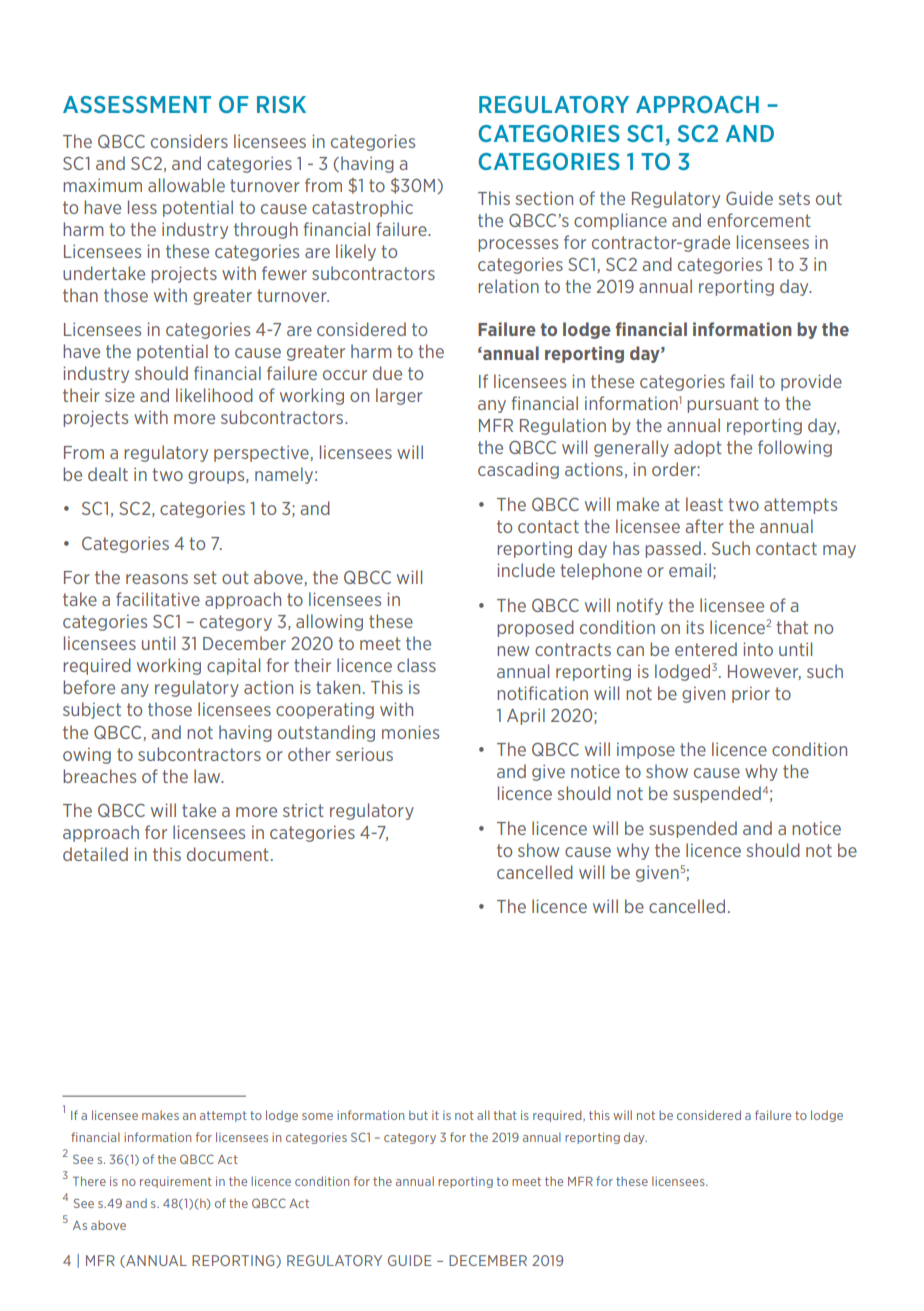 The width and height of the page is (924, 1311). I want to click on impose, so click(646, 750).
